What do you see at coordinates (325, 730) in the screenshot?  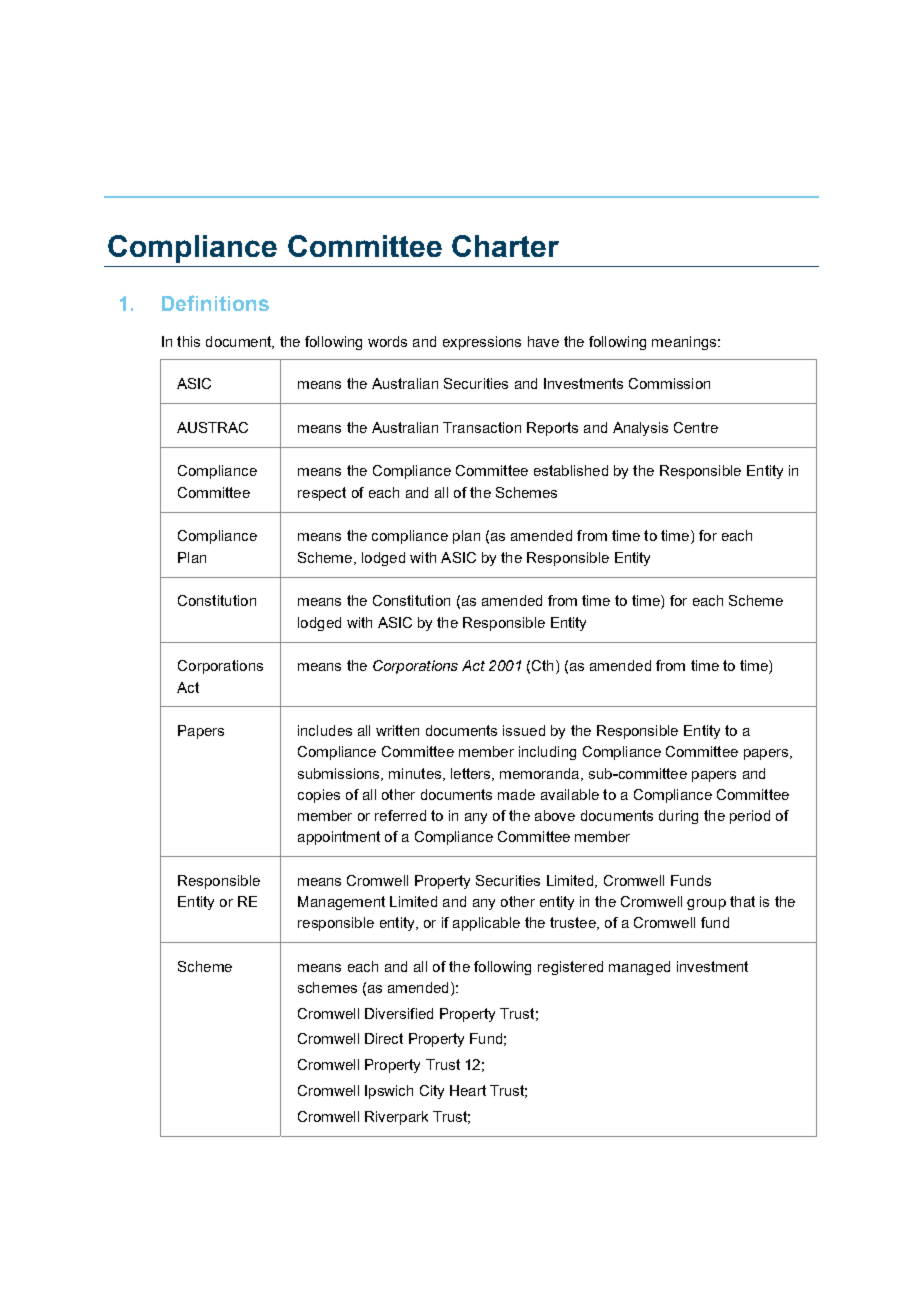 I see `includes` at bounding box center [325, 730].
